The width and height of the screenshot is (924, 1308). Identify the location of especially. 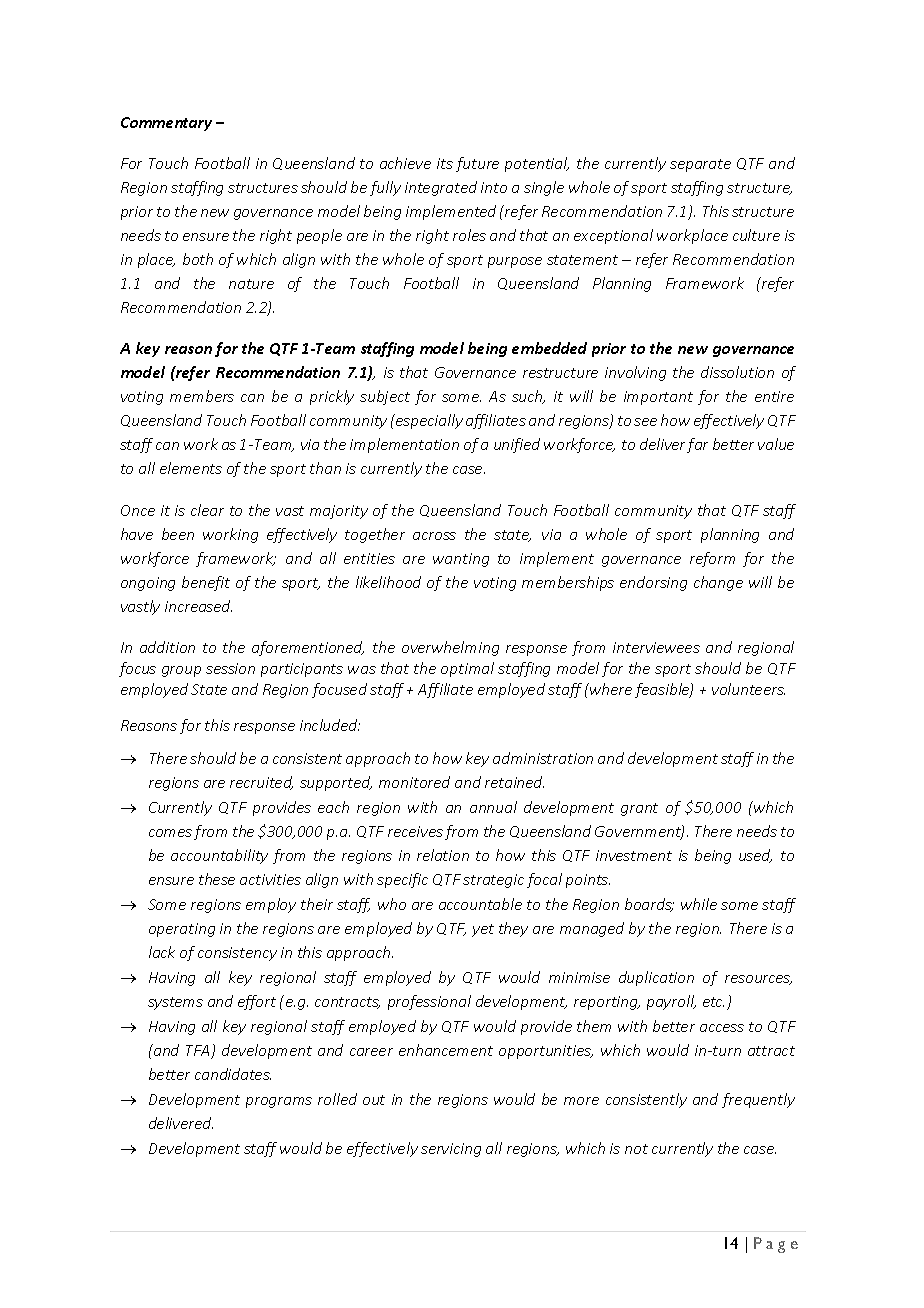
(428, 421).
